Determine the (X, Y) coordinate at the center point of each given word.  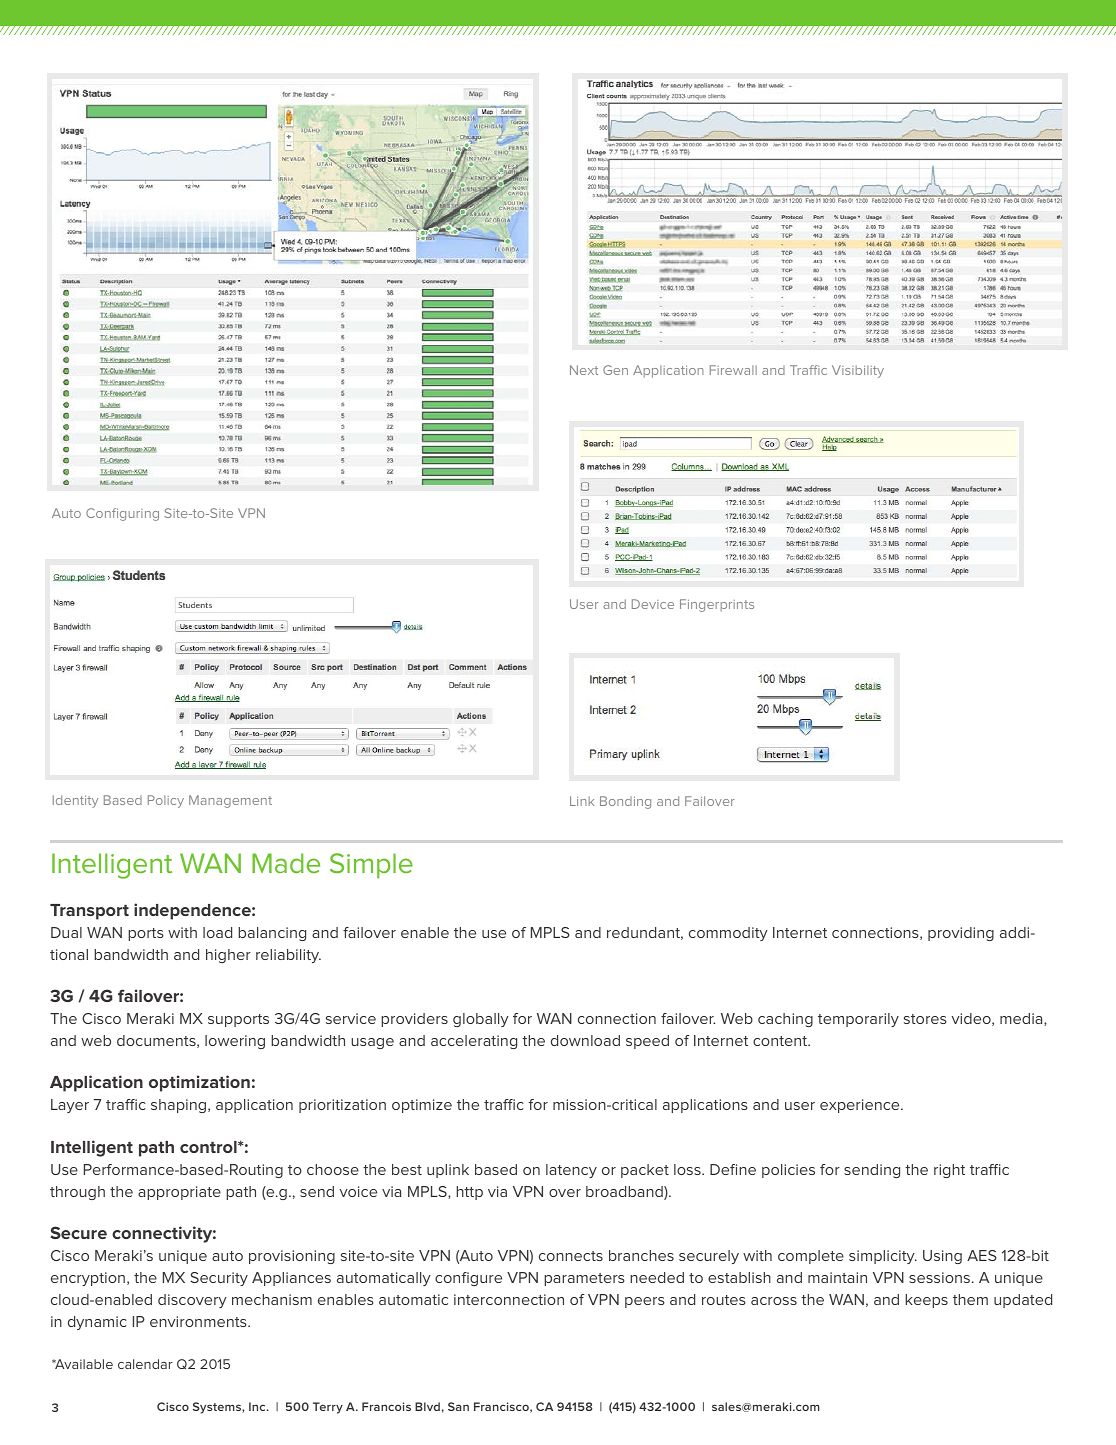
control (209, 1147)
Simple (371, 866)
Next (584, 370)
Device (653, 604)
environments (199, 1321)
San (458, 1406)
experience (861, 1106)
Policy (166, 801)
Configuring (122, 514)
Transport (89, 912)
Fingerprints (717, 605)
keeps (926, 1301)
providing (961, 934)
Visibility (858, 371)
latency (571, 1171)
